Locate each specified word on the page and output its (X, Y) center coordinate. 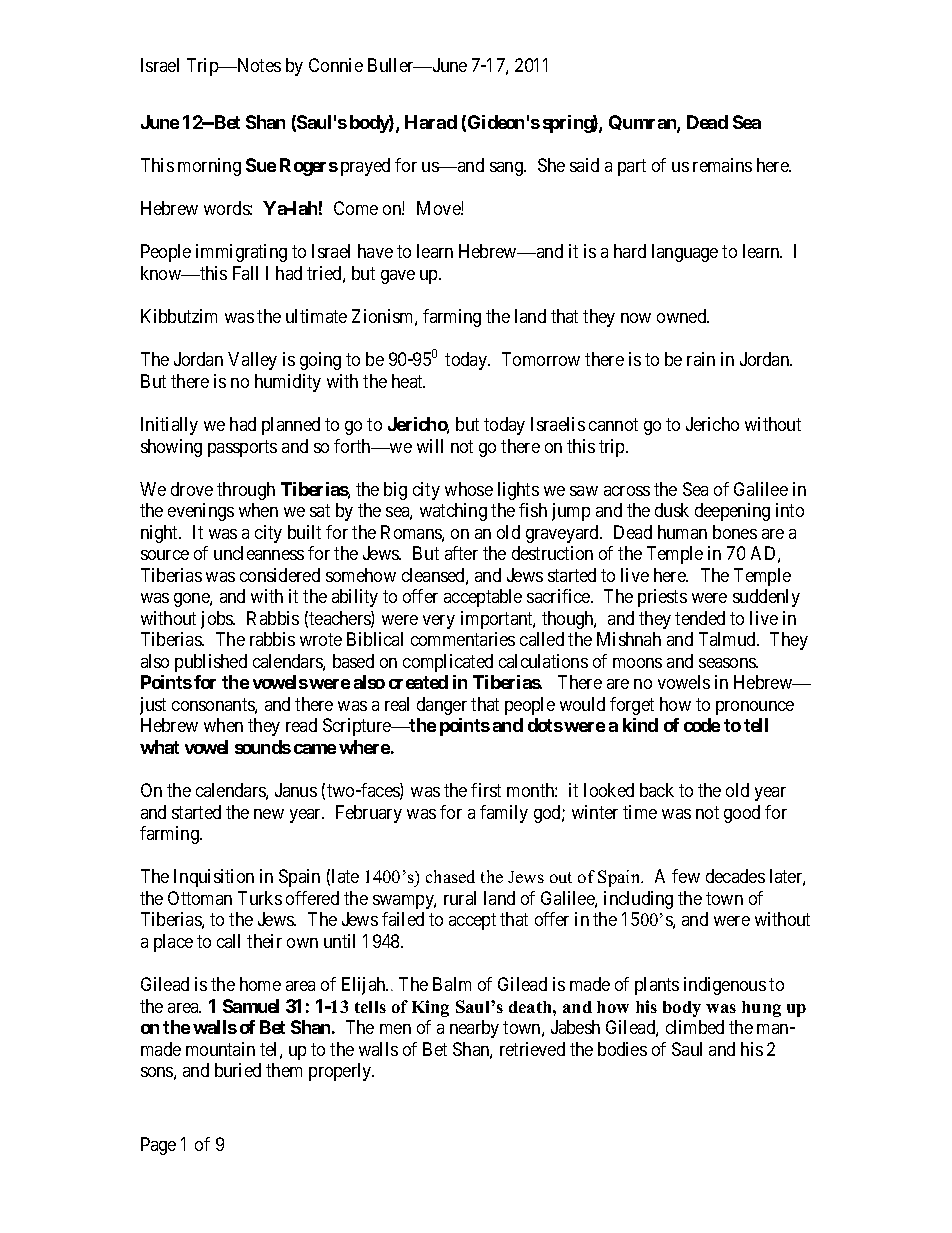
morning (209, 167)
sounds (263, 747)
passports (242, 448)
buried (238, 1070)
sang (507, 169)
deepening (732, 512)
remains (722, 165)
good (742, 814)
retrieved (532, 1049)
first (486, 790)
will (430, 446)
